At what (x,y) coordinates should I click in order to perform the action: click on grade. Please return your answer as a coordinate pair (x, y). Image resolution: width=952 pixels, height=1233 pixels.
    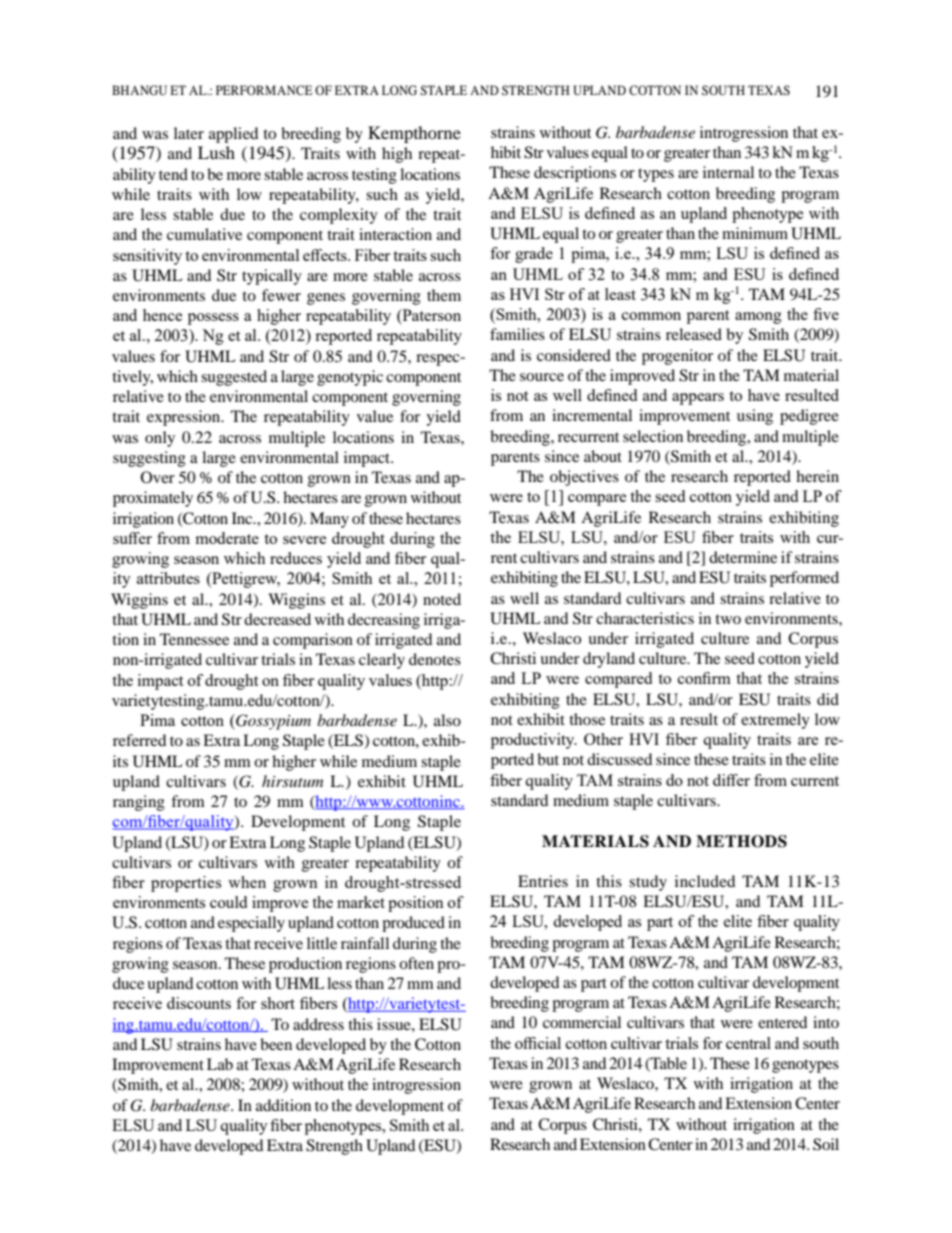
    Looking at the image, I should click on (534, 255).
